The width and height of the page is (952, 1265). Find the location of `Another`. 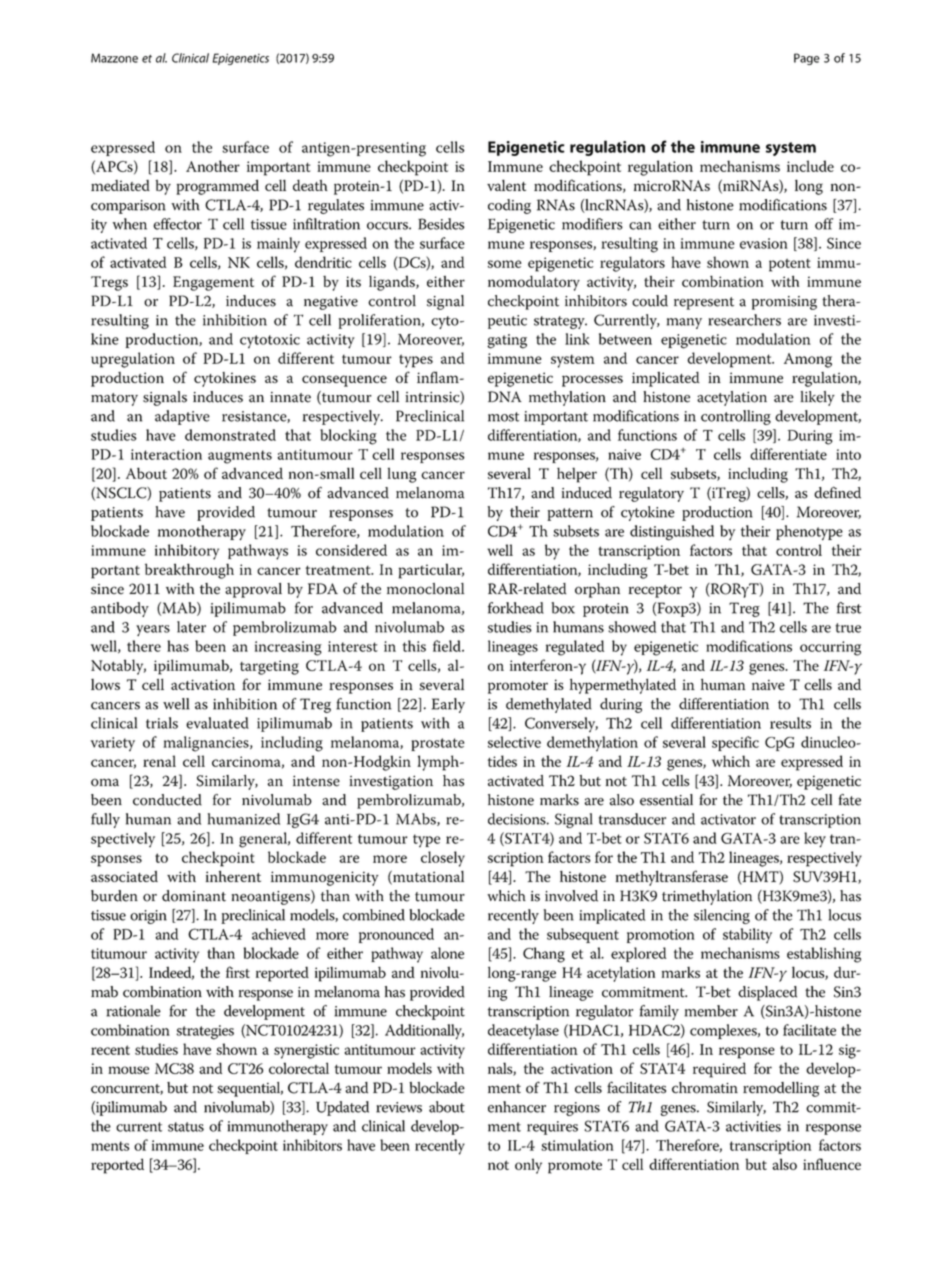

Another is located at coordinates (213, 166).
